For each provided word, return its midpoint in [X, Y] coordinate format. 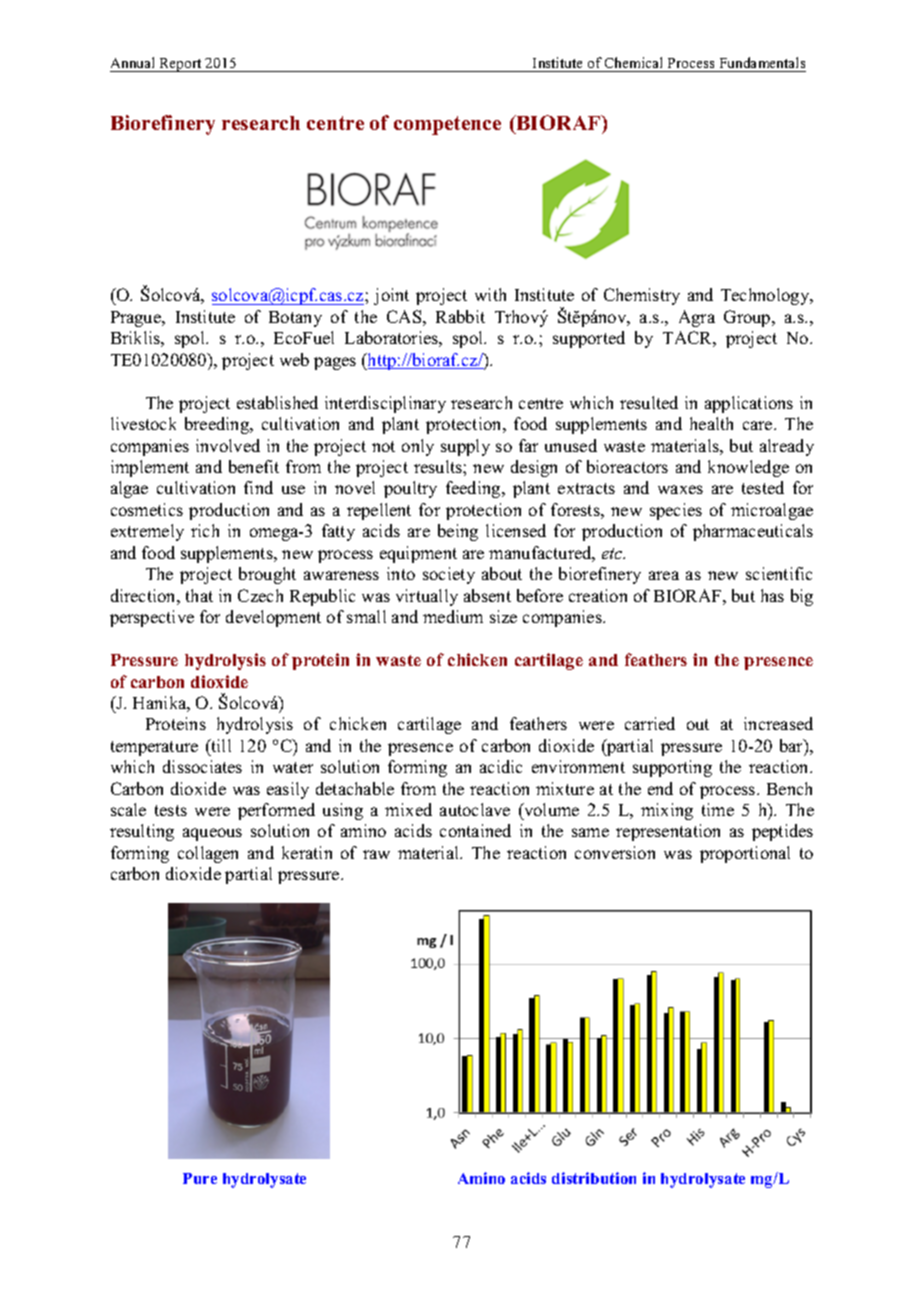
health [711, 423]
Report [180, 65]
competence [447, 125]
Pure [200, 1178]
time [718, 809]
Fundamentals [761, 64]
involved [228, 445]
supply [465, 447]
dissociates [202, 766]
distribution [594, 1178]
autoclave [475, 809]
